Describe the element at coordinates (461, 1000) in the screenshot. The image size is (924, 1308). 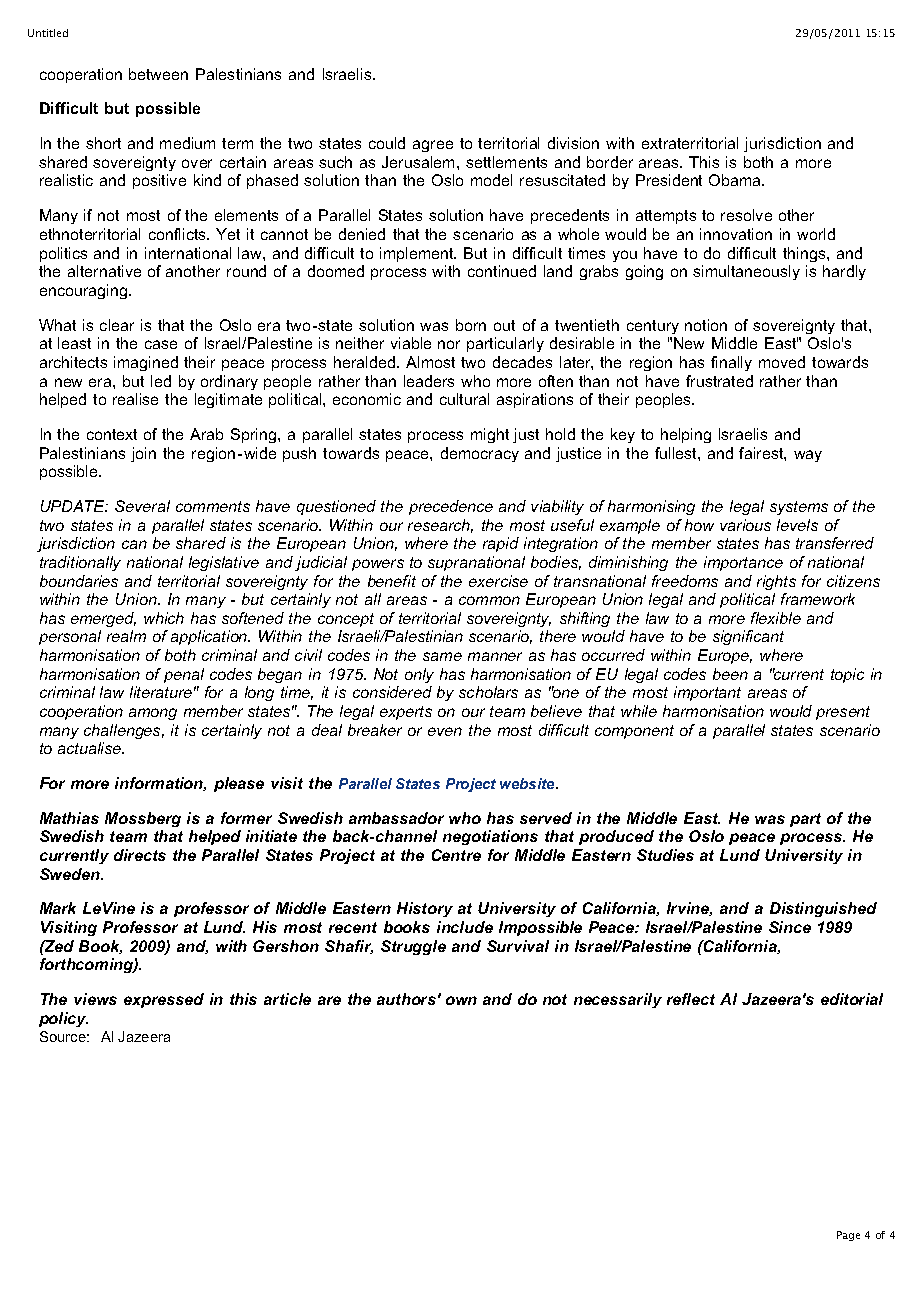
I see `own` at that location.
